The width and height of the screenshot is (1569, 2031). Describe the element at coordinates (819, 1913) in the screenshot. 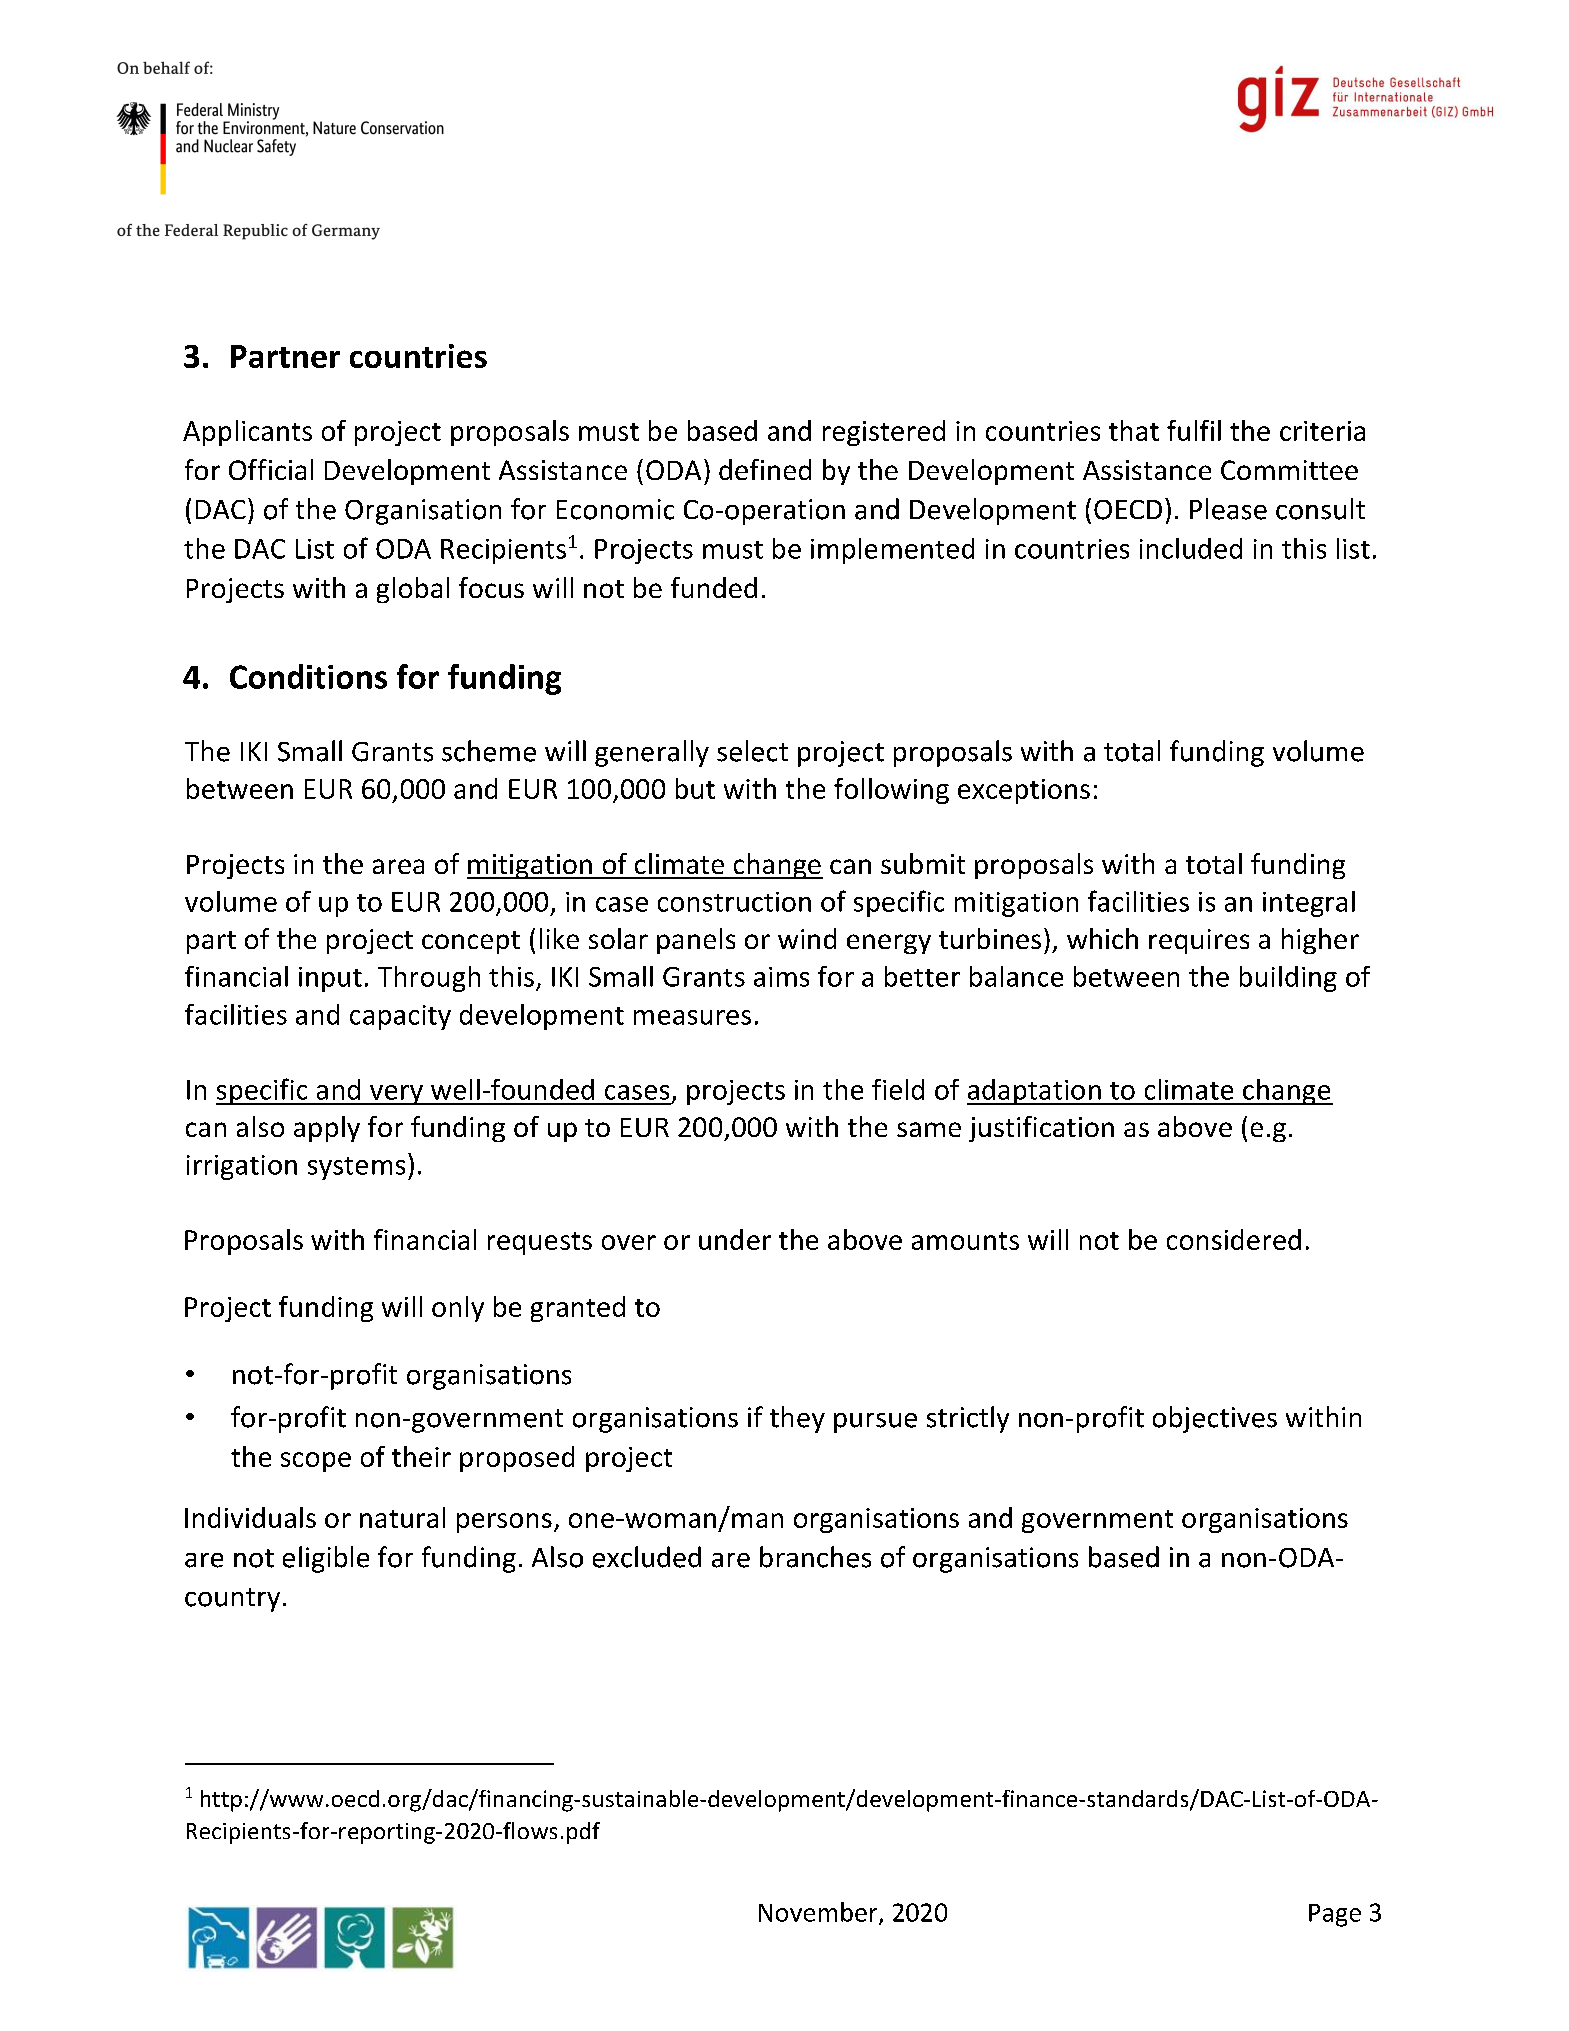

I see `November` at that location.
